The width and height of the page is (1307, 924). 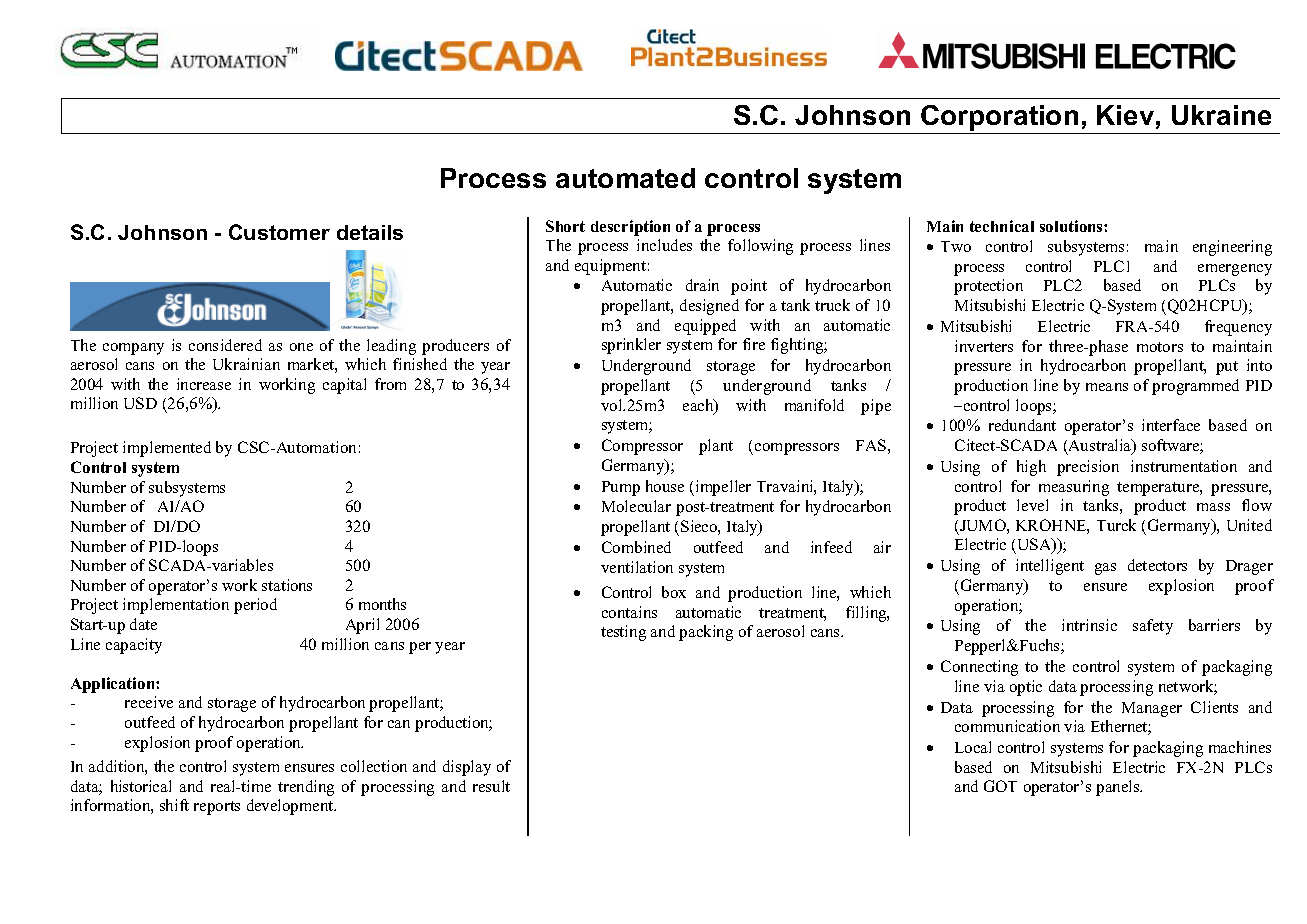 What do you see at coordinates (1153, 627) in the page?
I see `safety` at bounding box center [1153, 627].
